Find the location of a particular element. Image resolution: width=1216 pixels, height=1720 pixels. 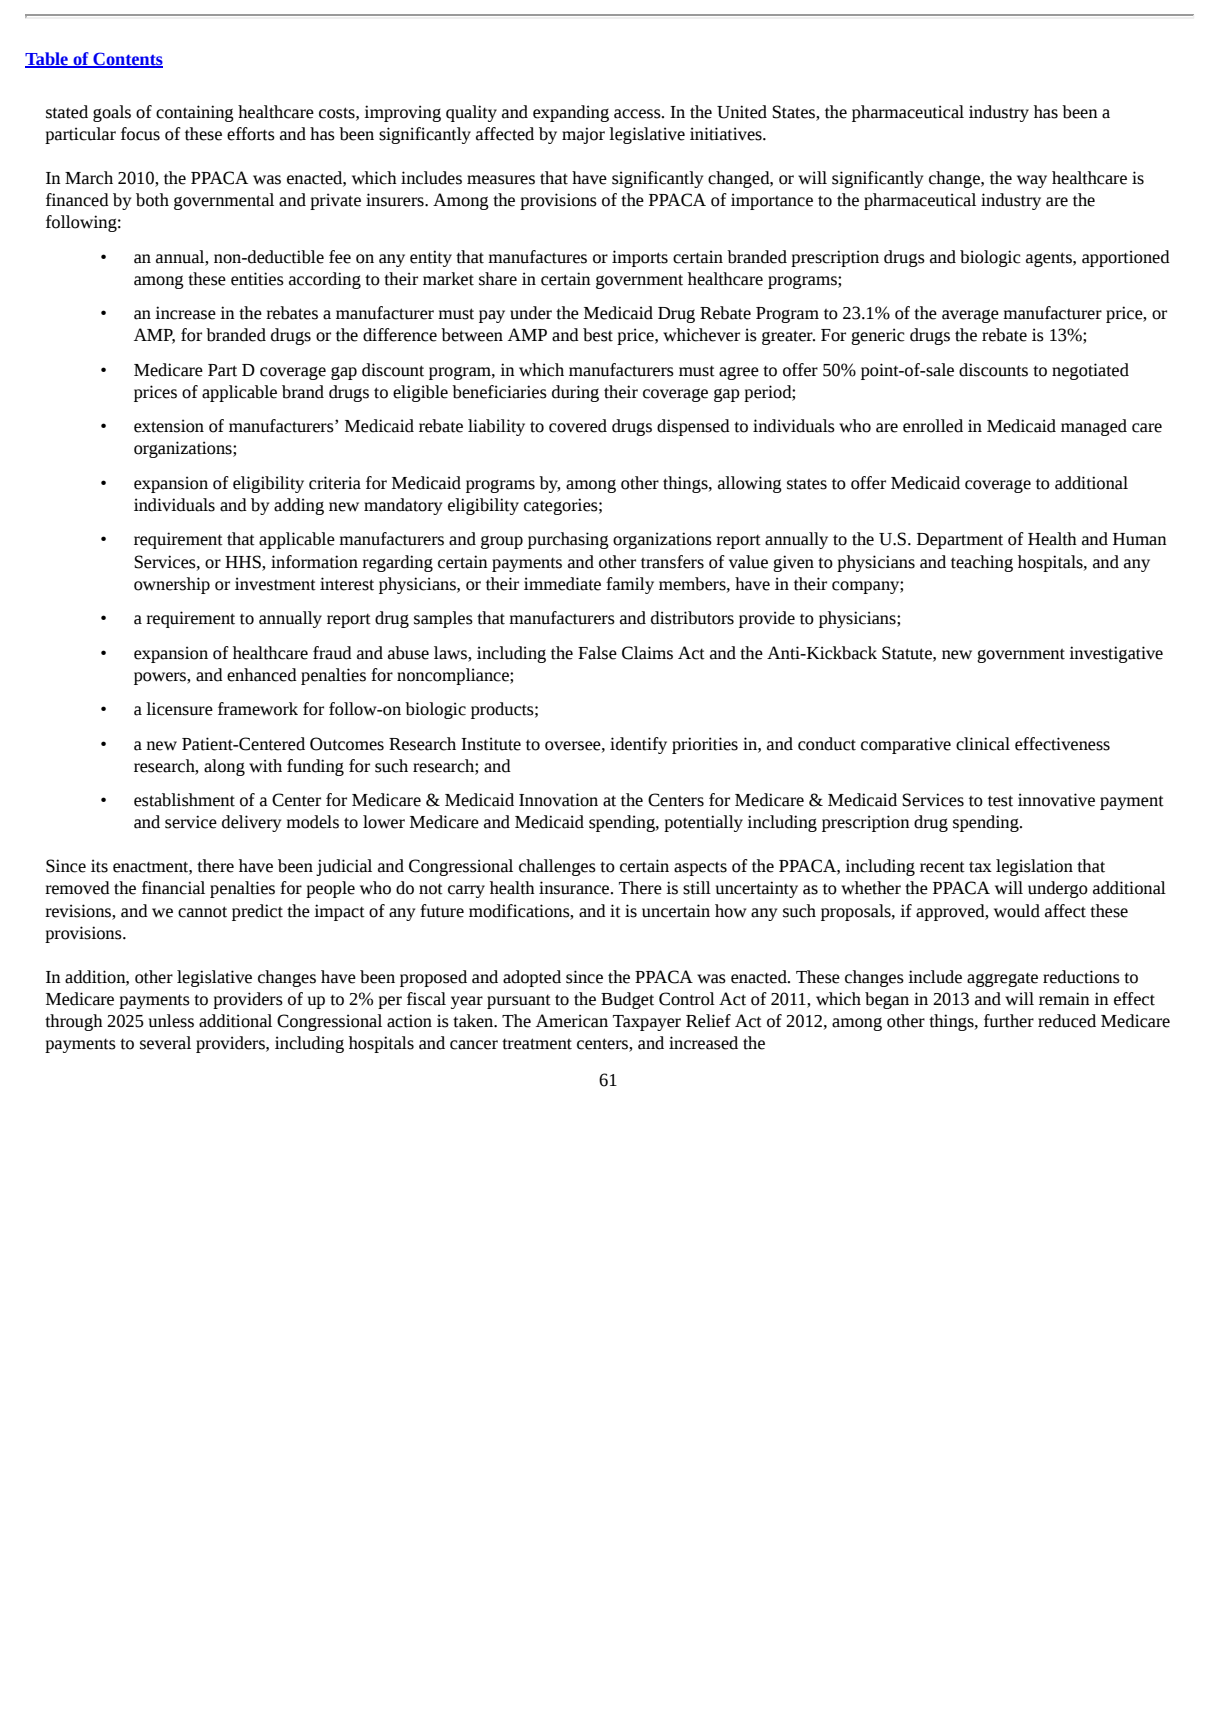

identify is located at coordinates (638, 745).
